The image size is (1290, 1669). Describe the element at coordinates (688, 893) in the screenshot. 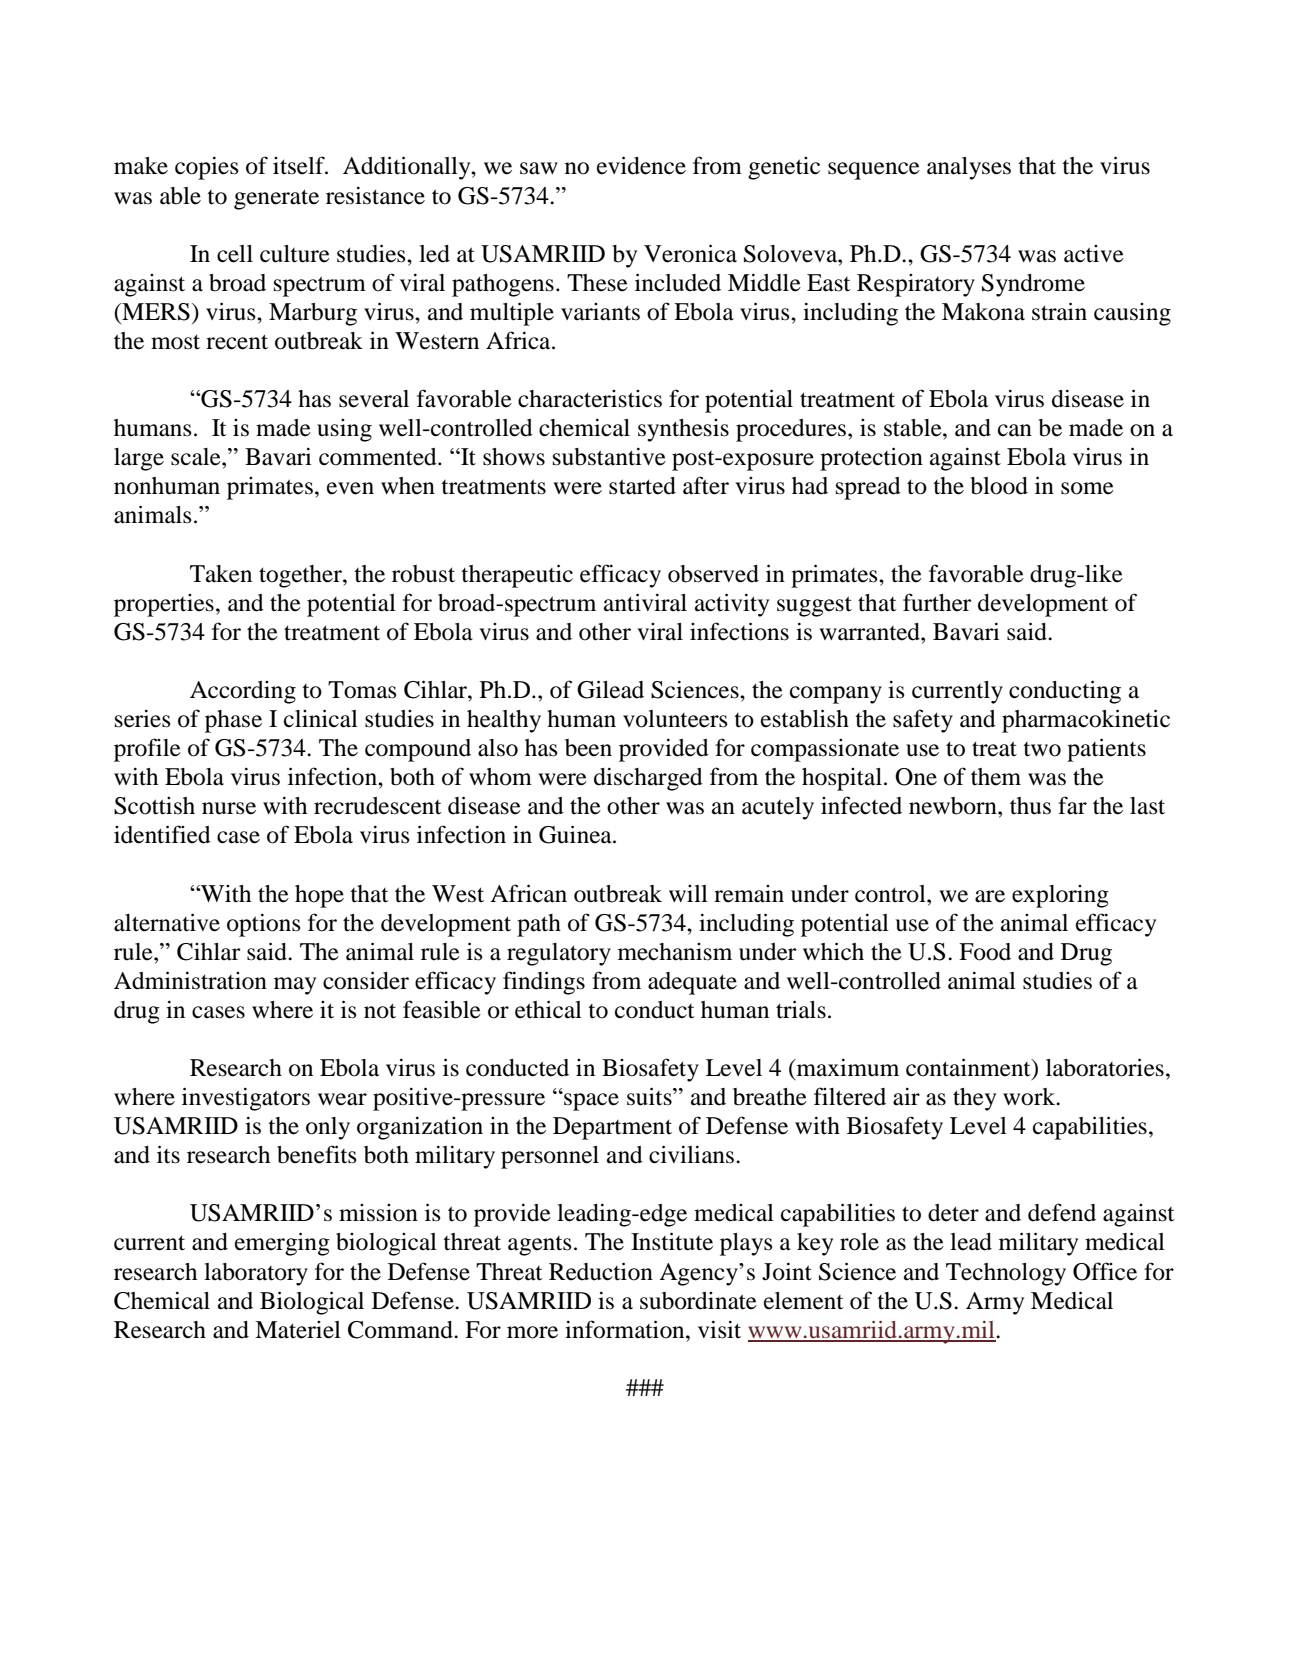

I see `will` at that location.
